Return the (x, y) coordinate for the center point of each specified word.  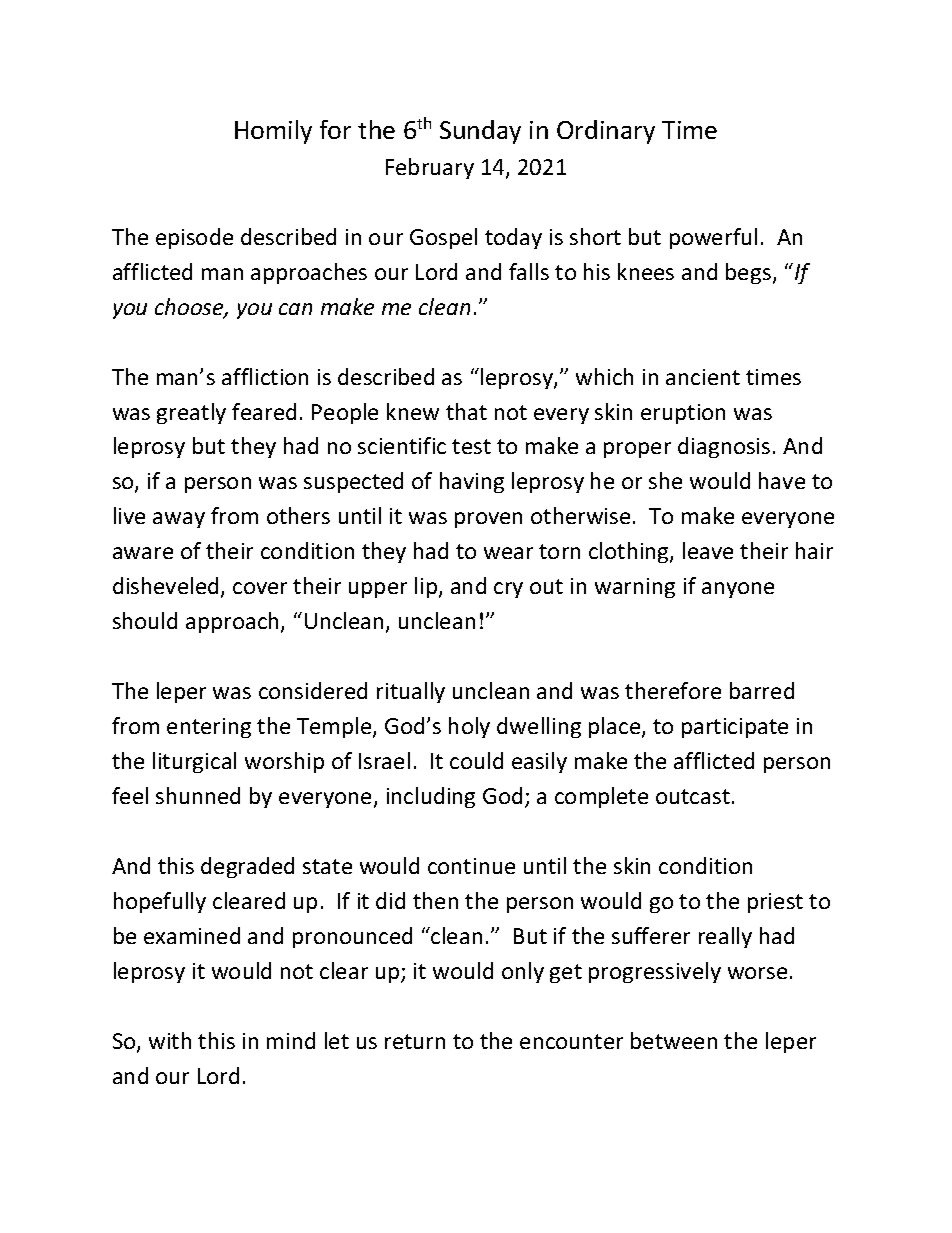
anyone (738, 590)
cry (508, 590)
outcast (693, 796)
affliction (265, 376)
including (431, 797)
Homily (273, 132)
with (170, 1040)
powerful (713, 238)
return (415, 1041)
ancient (703, 377)
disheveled (165, 585)
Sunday (480, 132)
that (466, 411)
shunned (198, 795)
